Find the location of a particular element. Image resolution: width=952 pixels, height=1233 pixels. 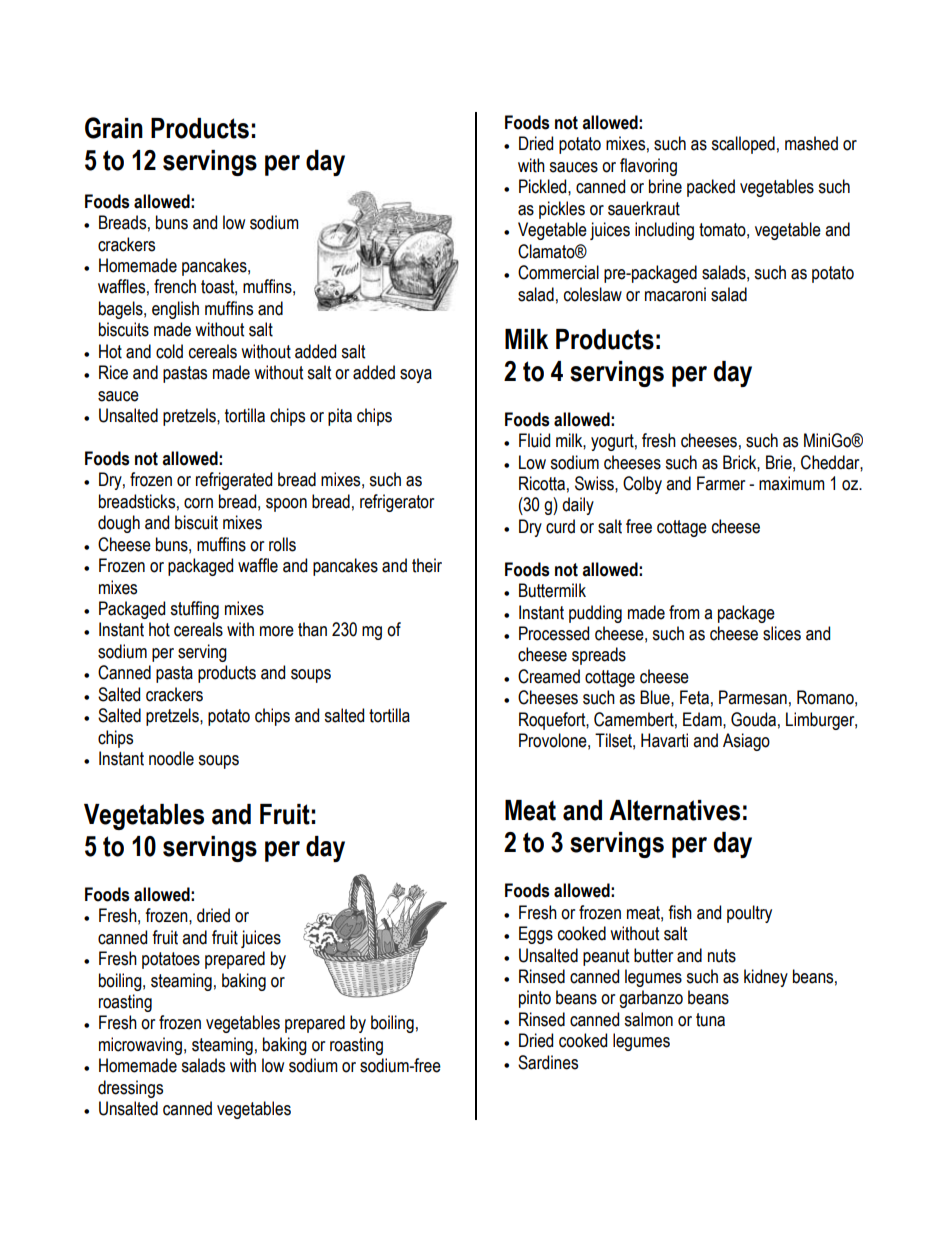

Pickled is located at coordinates (544, 186).
